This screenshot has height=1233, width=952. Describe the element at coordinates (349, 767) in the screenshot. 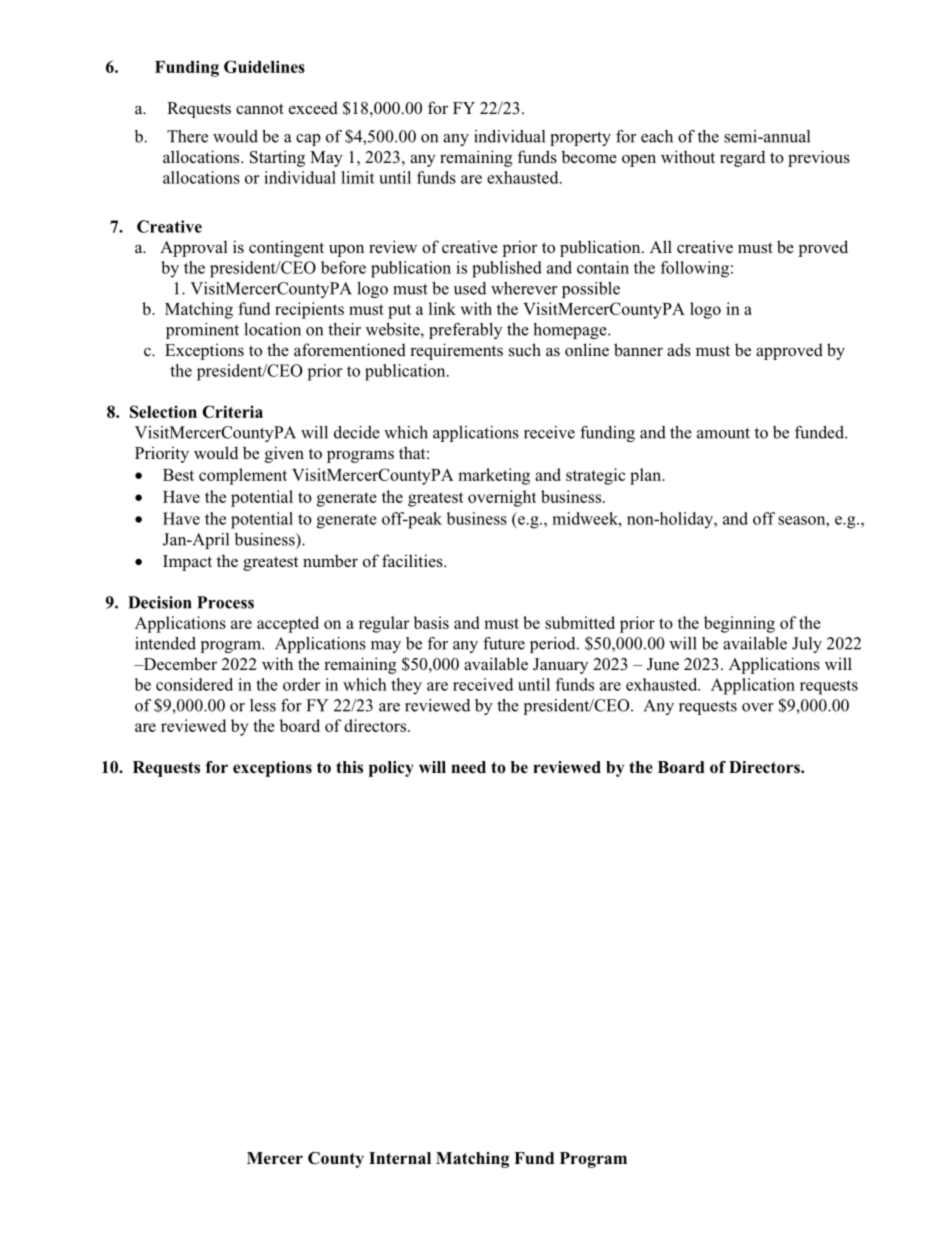

I see `this` at that location.
